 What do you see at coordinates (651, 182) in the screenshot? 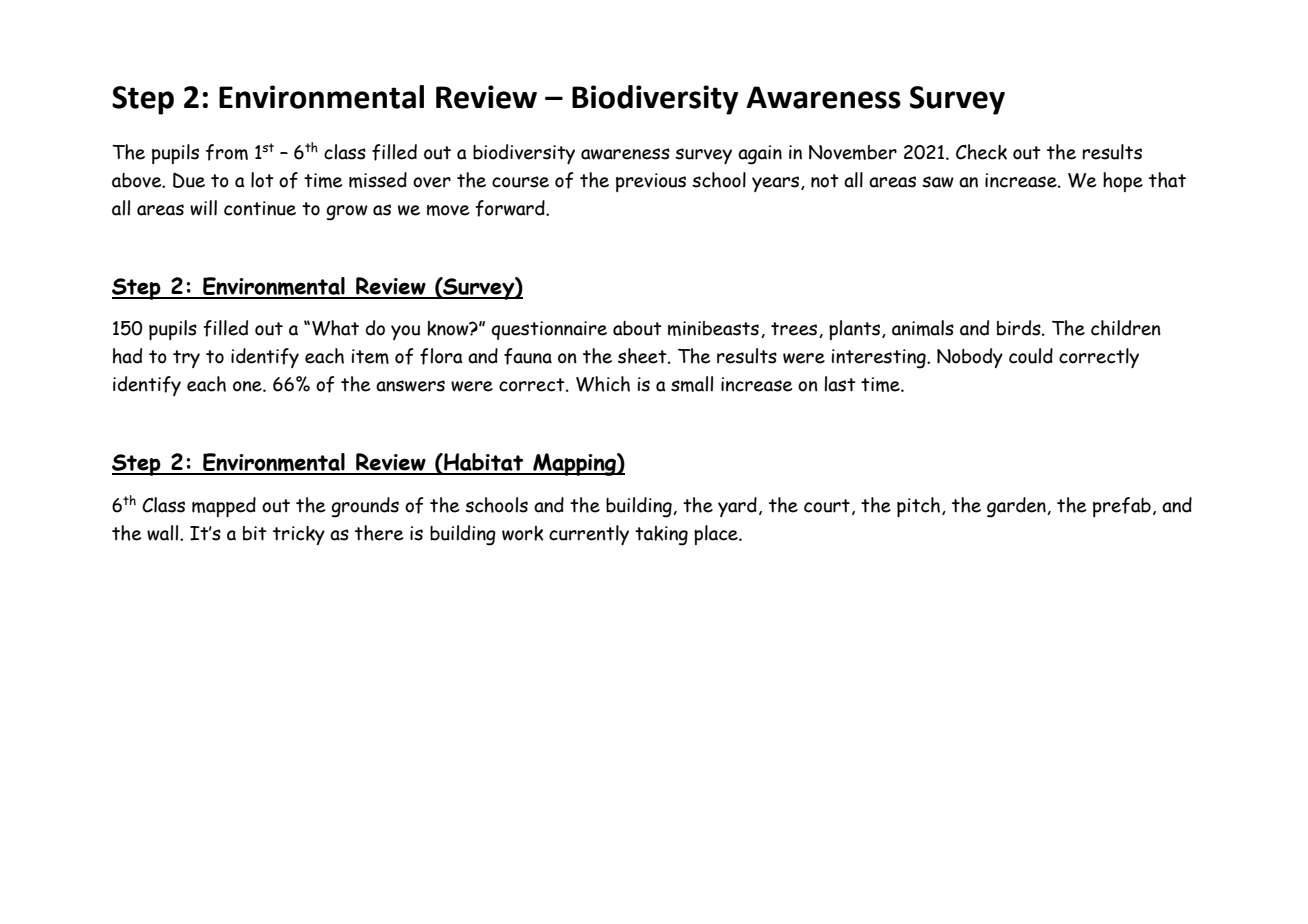
I see `previous` at bounding box center [651, 182].
